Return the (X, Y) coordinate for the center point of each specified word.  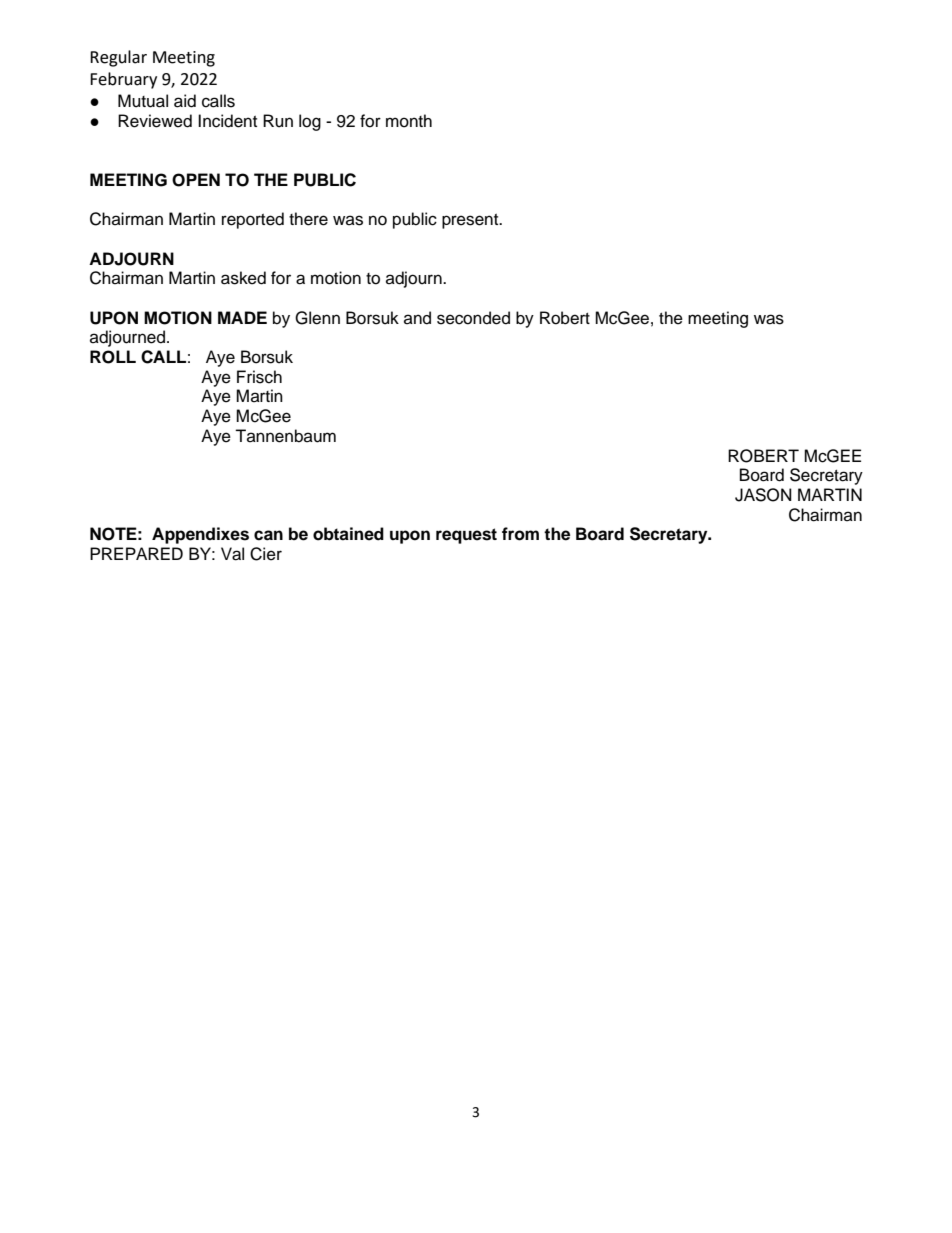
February (123, 80)
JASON (763, 495)
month (409, 121)
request (466, 536)
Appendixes (200, 535)
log (310, 122)
